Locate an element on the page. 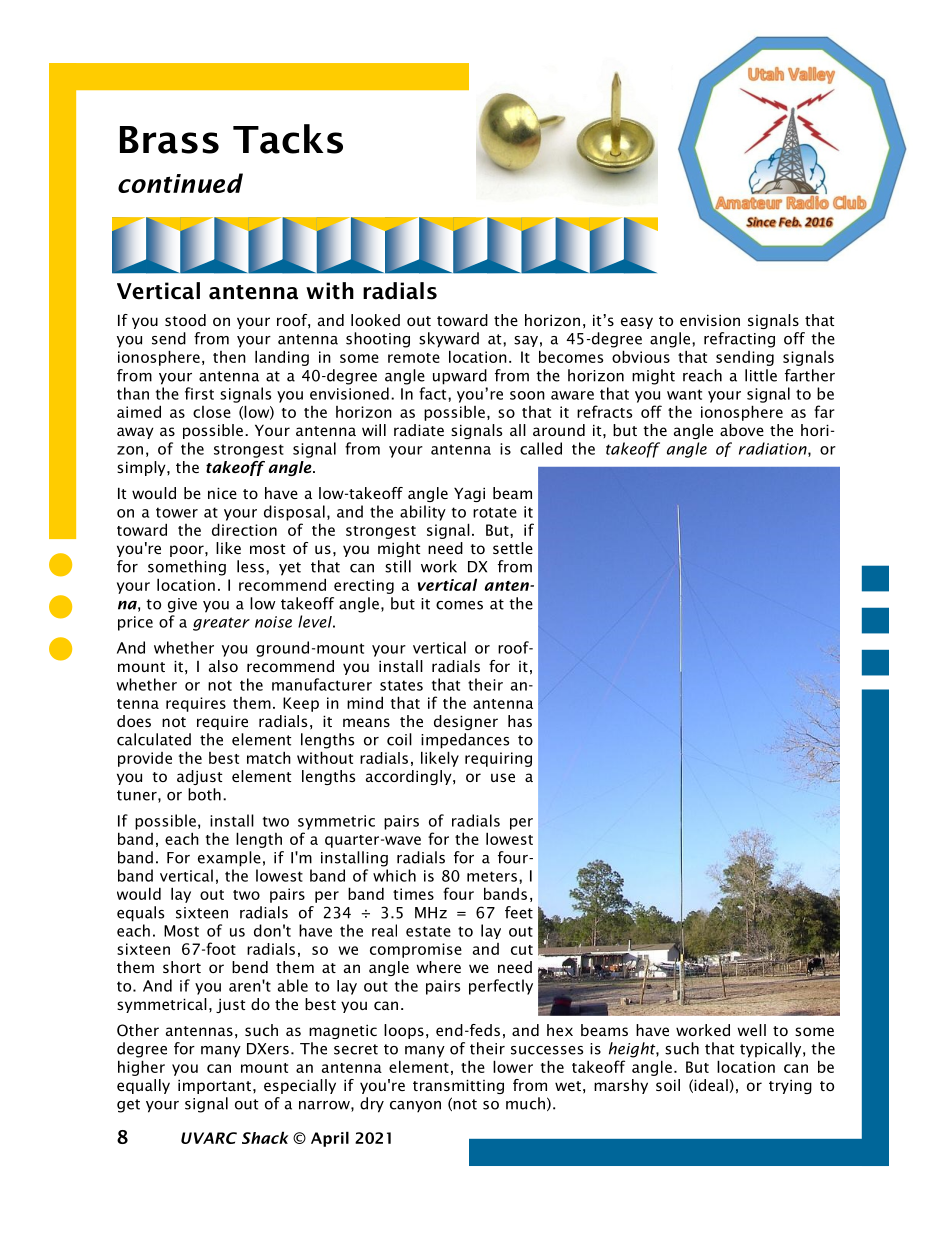  Tacks is located at coordinates (288, 139).
